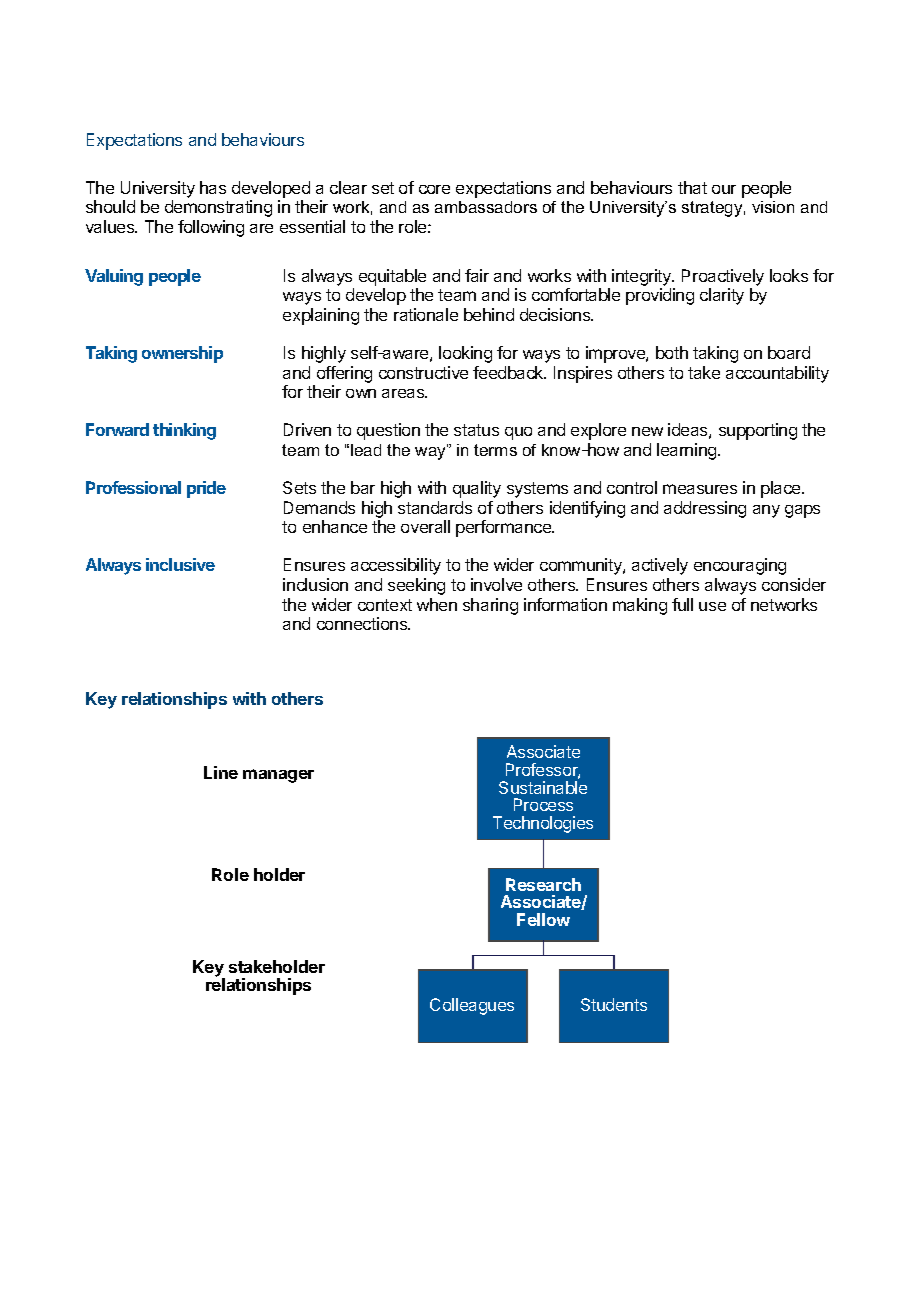  I want to click on quality, so click(477, 489).
